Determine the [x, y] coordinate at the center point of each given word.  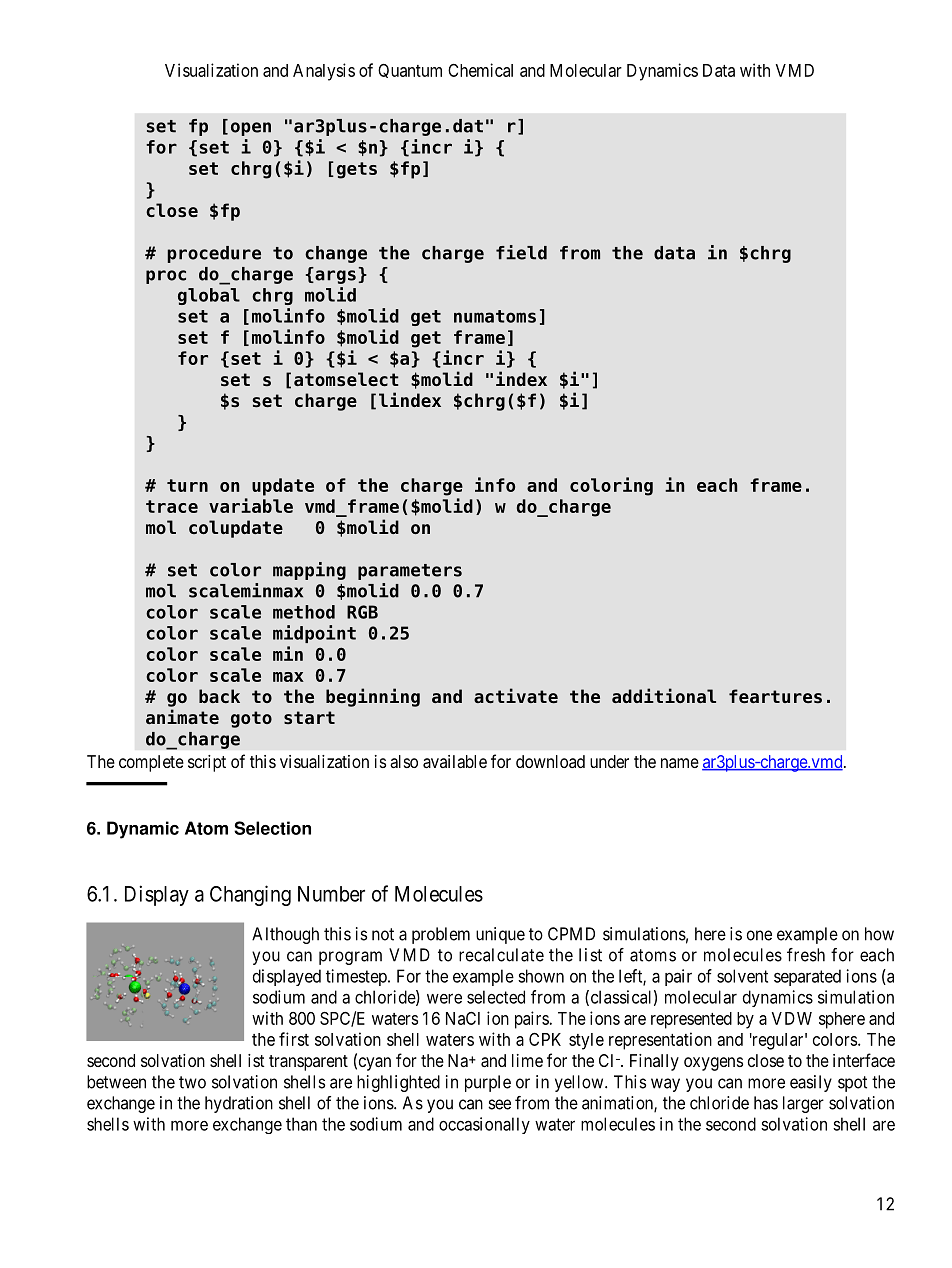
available [455, 761]
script [207, 763]
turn [187, 485]
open [251, 129]
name [680, 763]
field [521, 252]
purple [488, 1083]
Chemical [480, 70]
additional [664, 695]
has [766, 1103]
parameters [410, 572]
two [192, 1082]
